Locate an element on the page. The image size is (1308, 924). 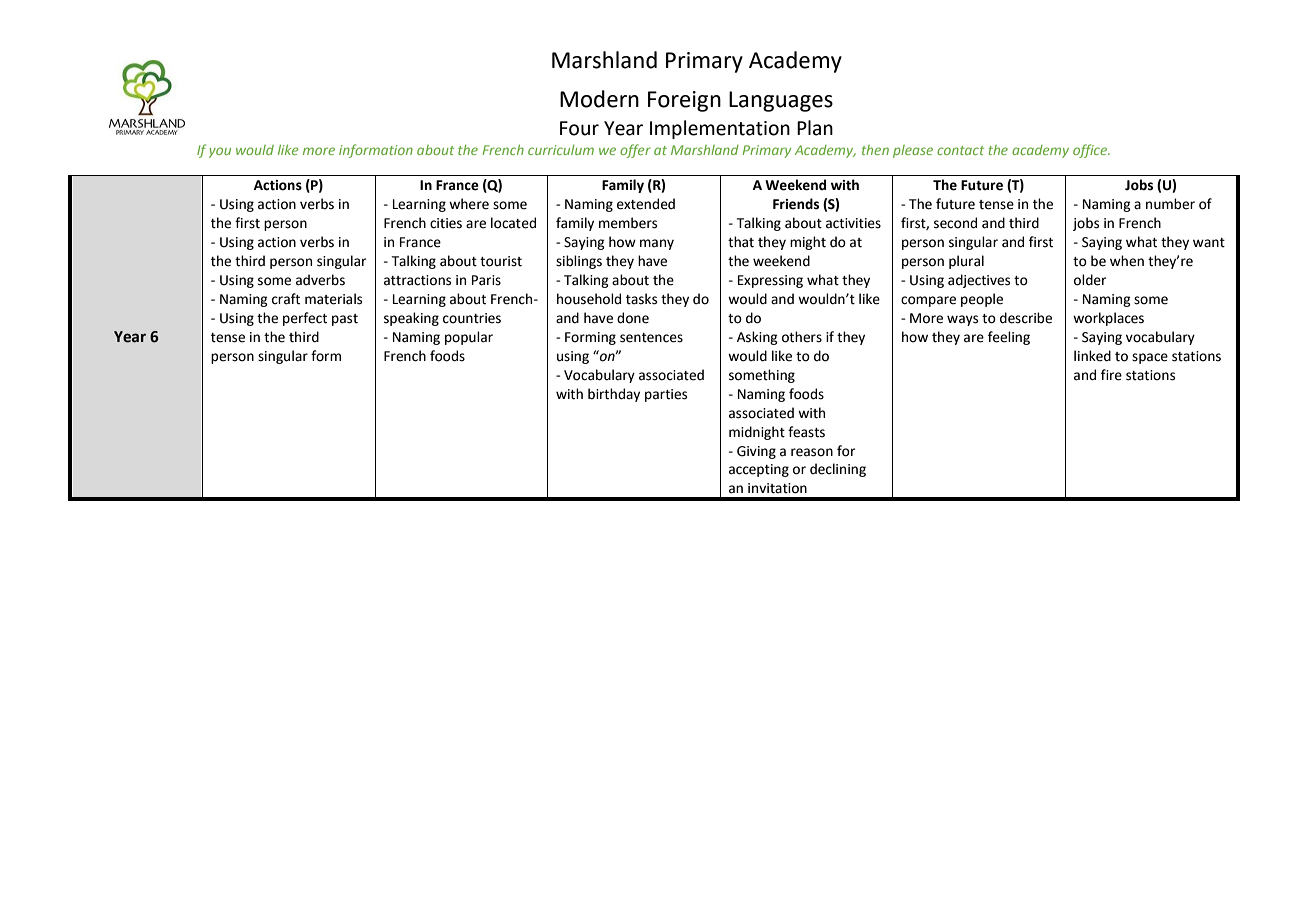
Foreign is located at coordinates (684, 101).
